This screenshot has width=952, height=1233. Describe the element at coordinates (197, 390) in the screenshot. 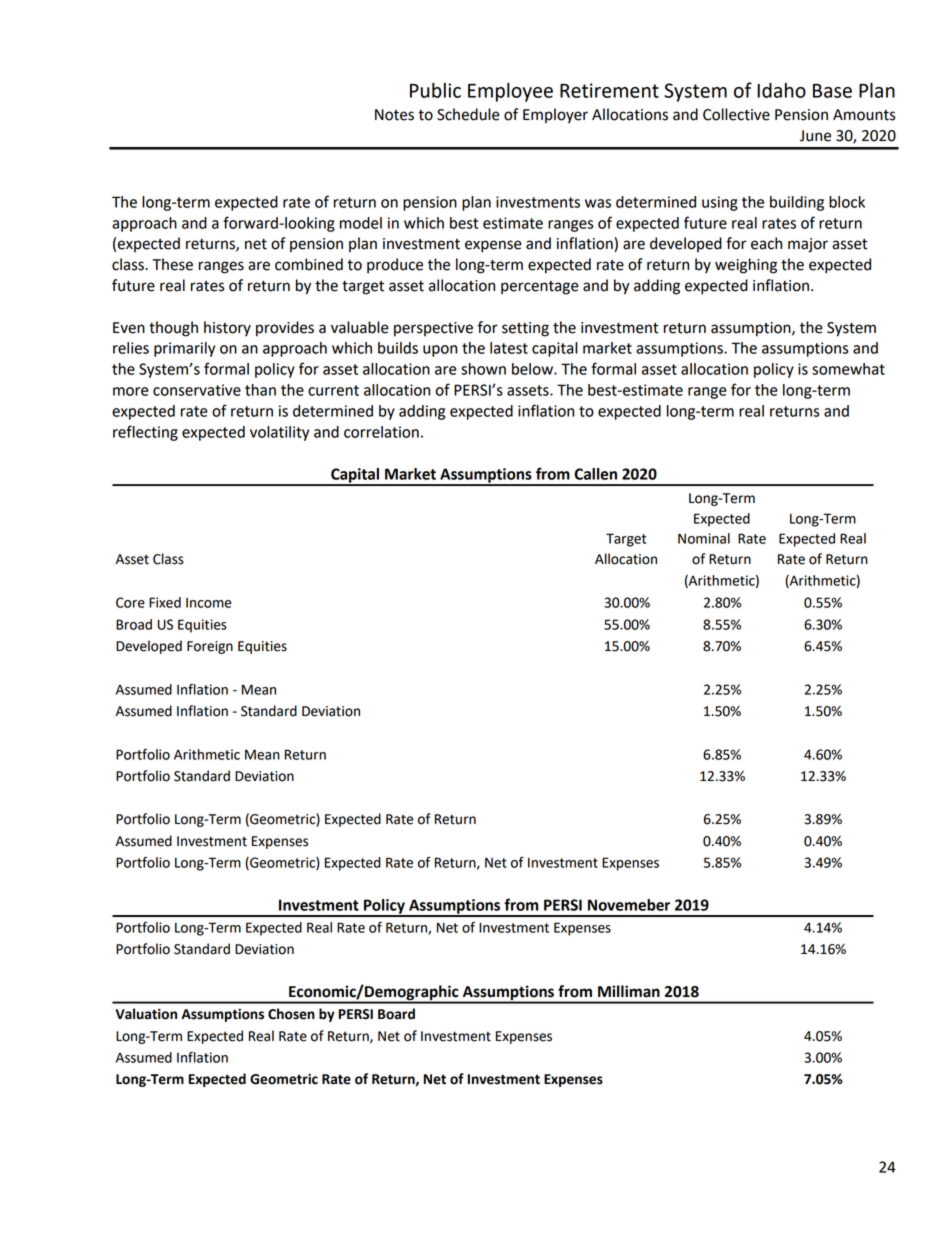

I see `conservative` at that location.
